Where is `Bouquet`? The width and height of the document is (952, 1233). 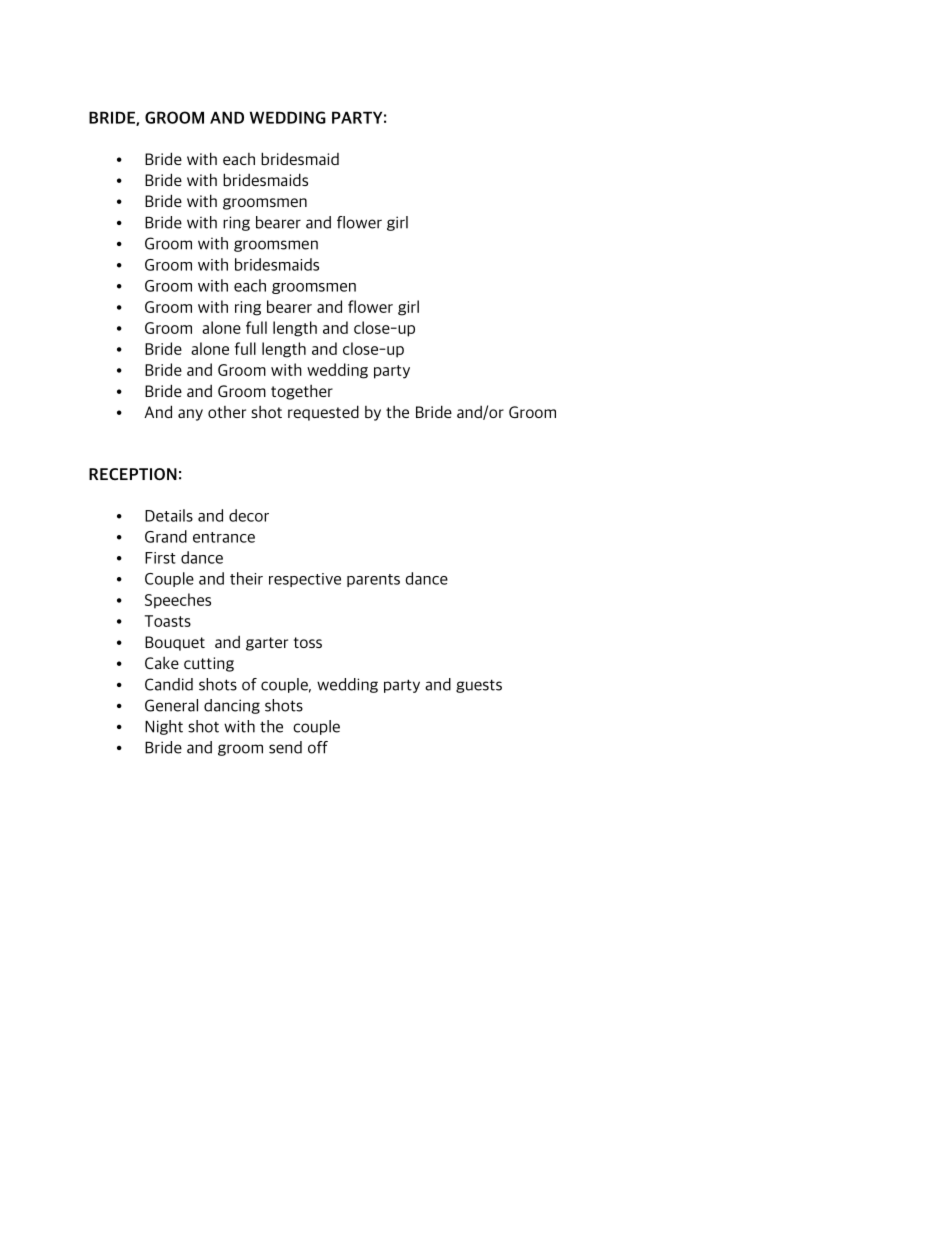 Bouquet is located at coordinates (175, 643).
